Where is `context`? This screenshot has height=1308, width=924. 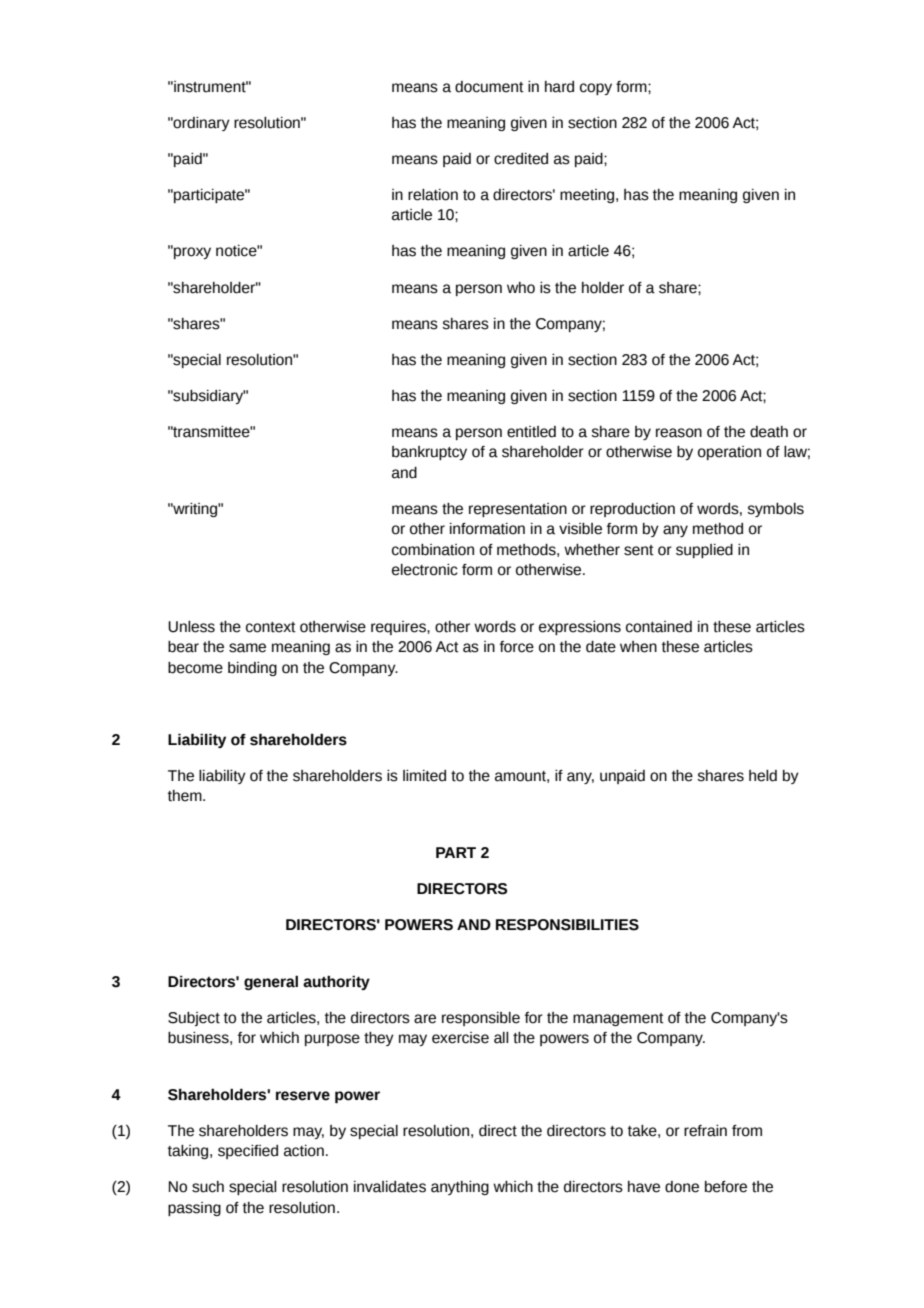
context is located at coordinates (271, 627).
